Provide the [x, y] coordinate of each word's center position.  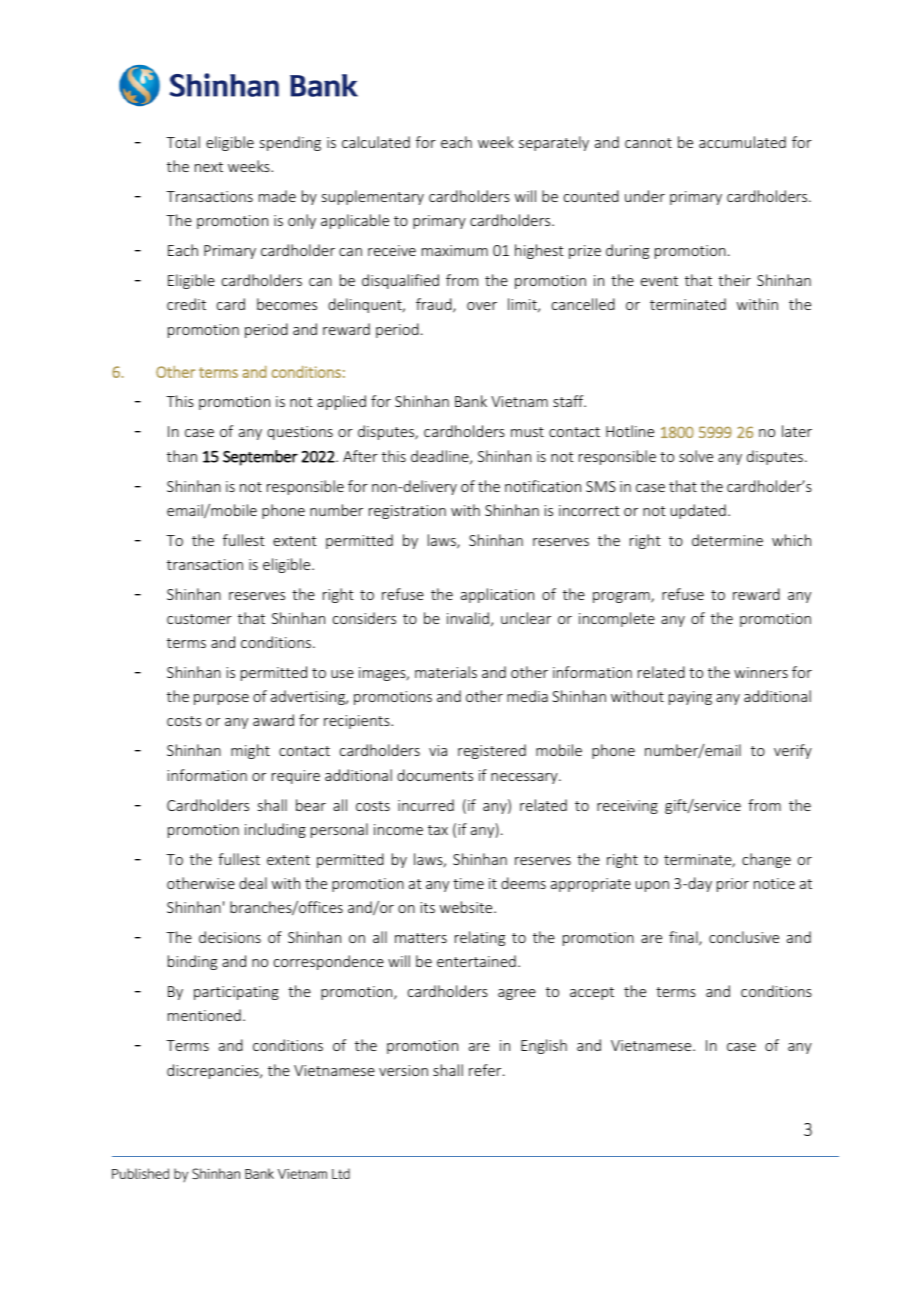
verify [793, 751]
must [527, 432]
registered [492, 751]
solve [696, 456]
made [277, 196]
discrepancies [214, 1071]
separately [554, 143]
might [250, 751]
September [260, 458]
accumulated [742, 142]
